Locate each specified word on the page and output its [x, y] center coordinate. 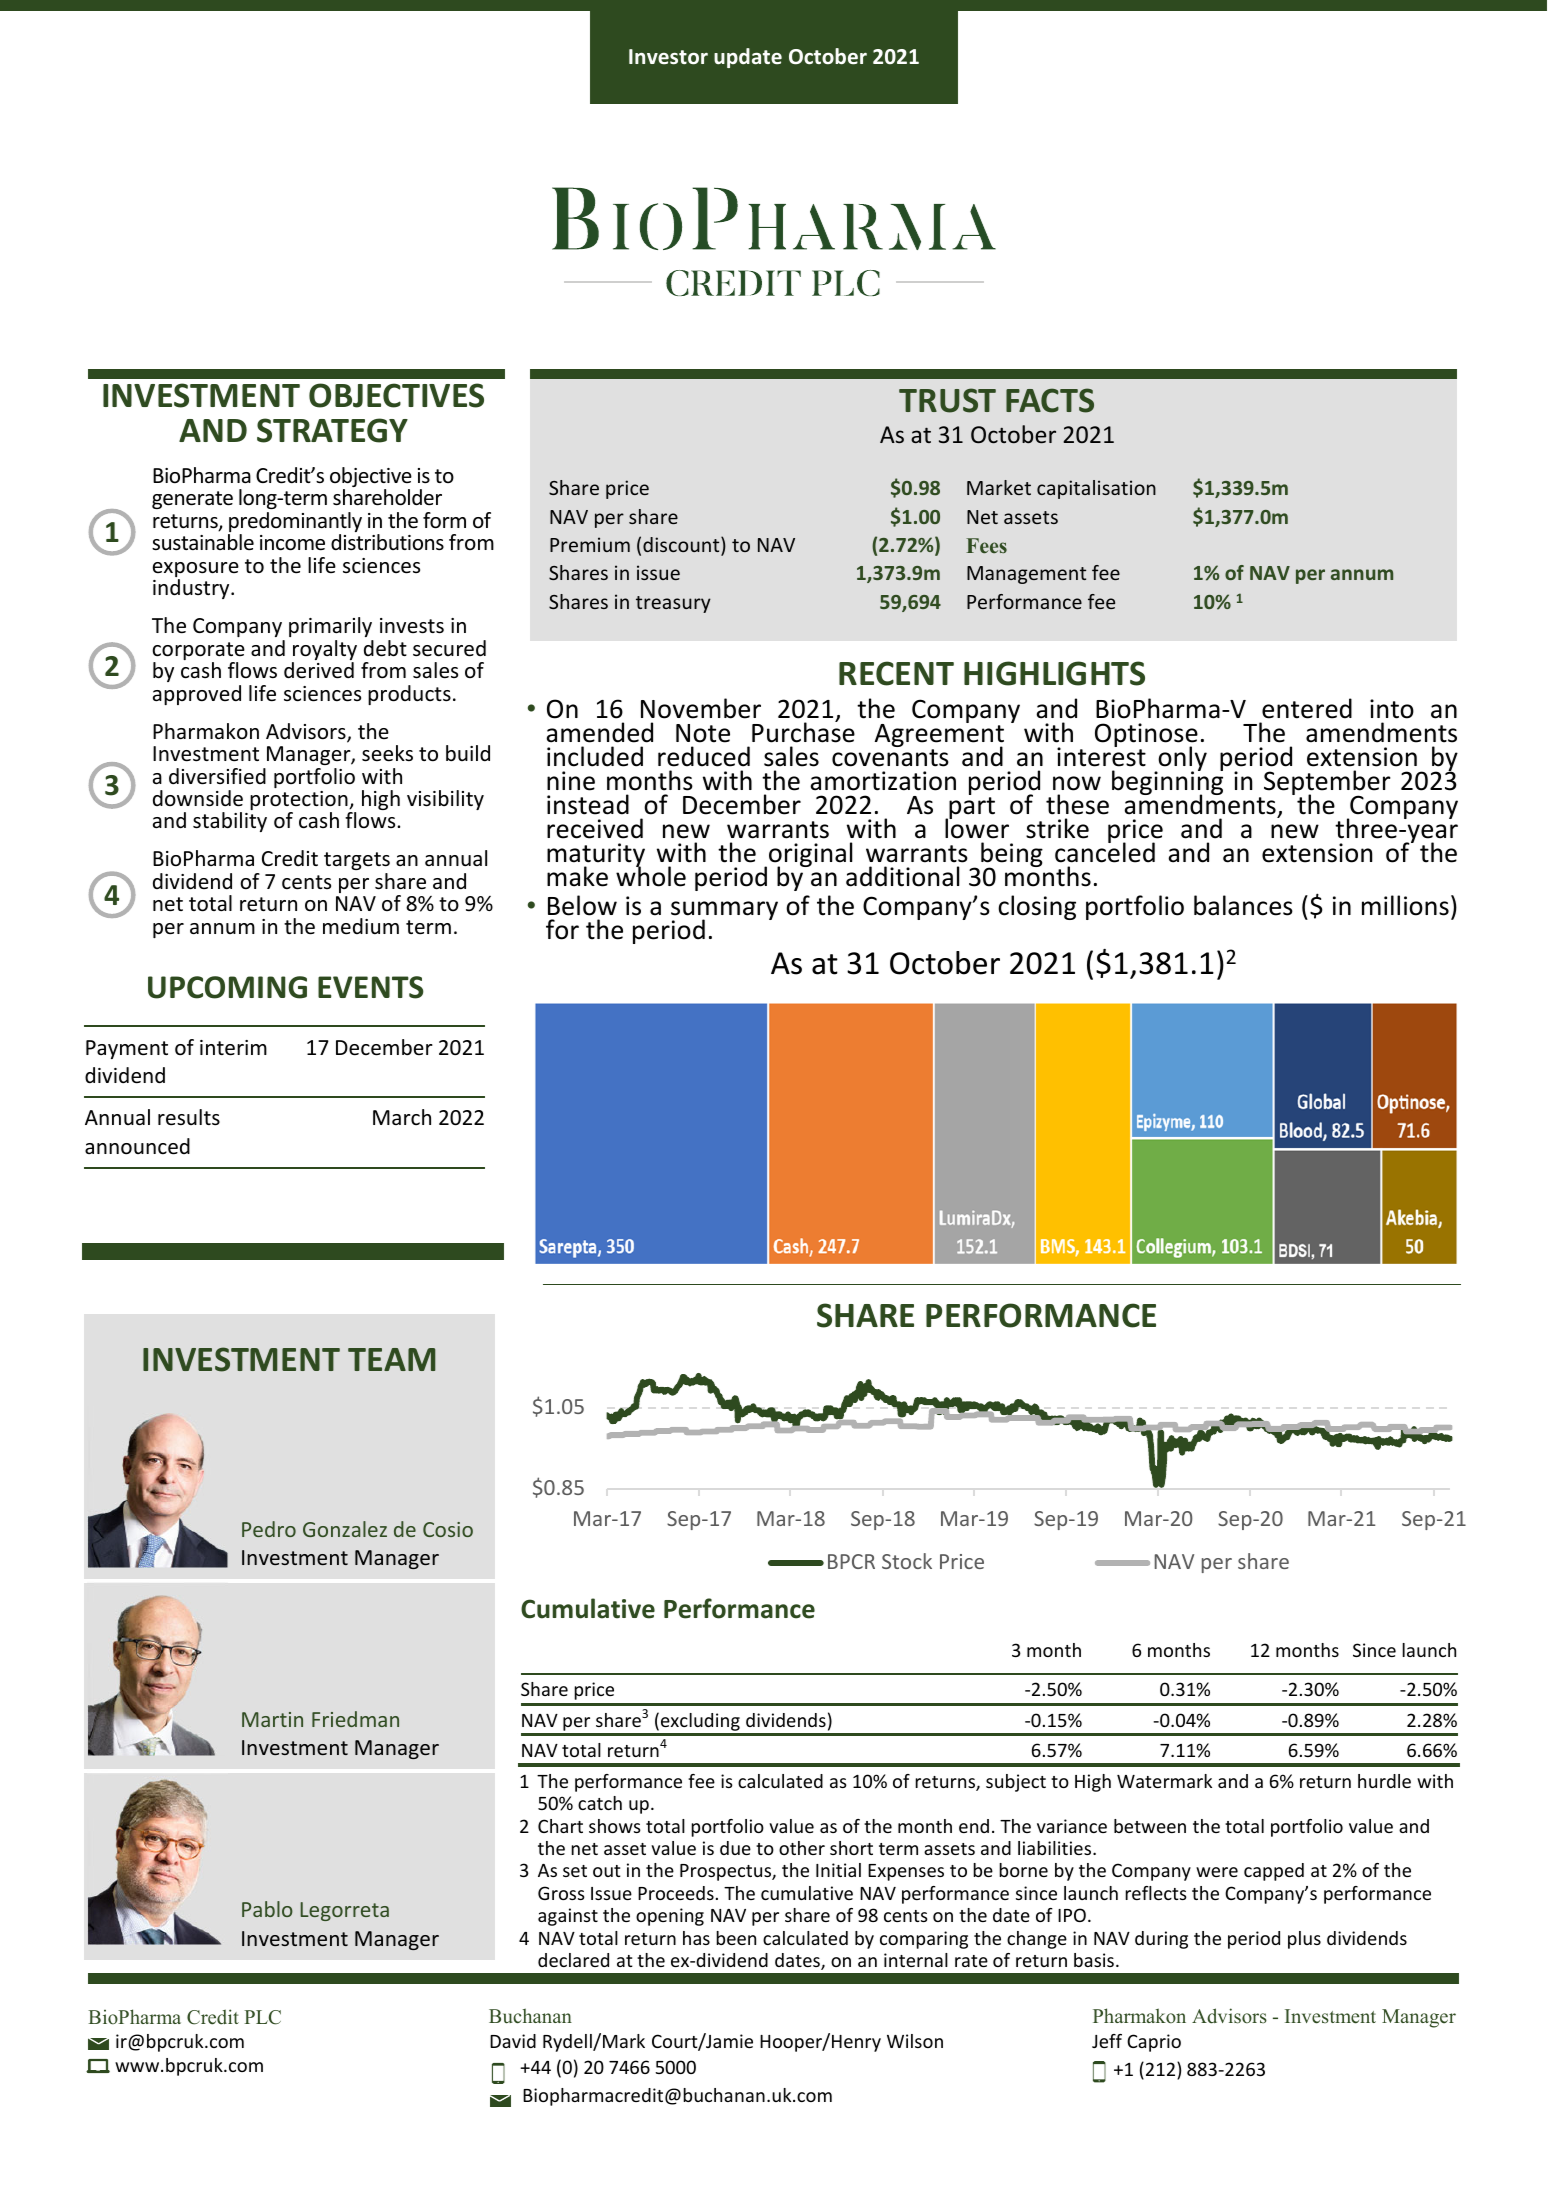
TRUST [947, 400]
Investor [668, 57]
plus [1304, 1940]
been [736, 1938]
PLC [262, 2017]
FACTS [1050, 400]
